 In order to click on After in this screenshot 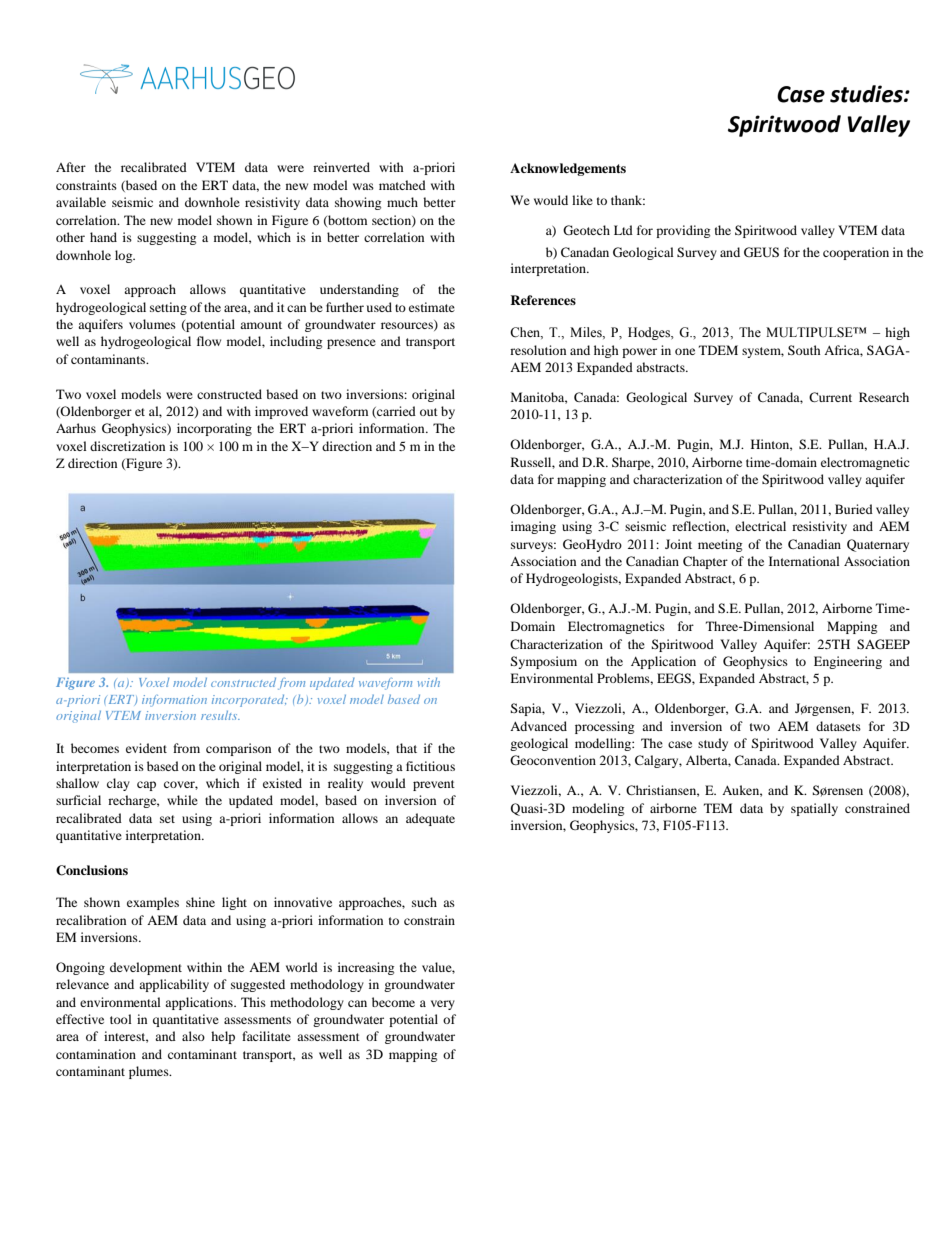, I will do `click(71, 167)`.
